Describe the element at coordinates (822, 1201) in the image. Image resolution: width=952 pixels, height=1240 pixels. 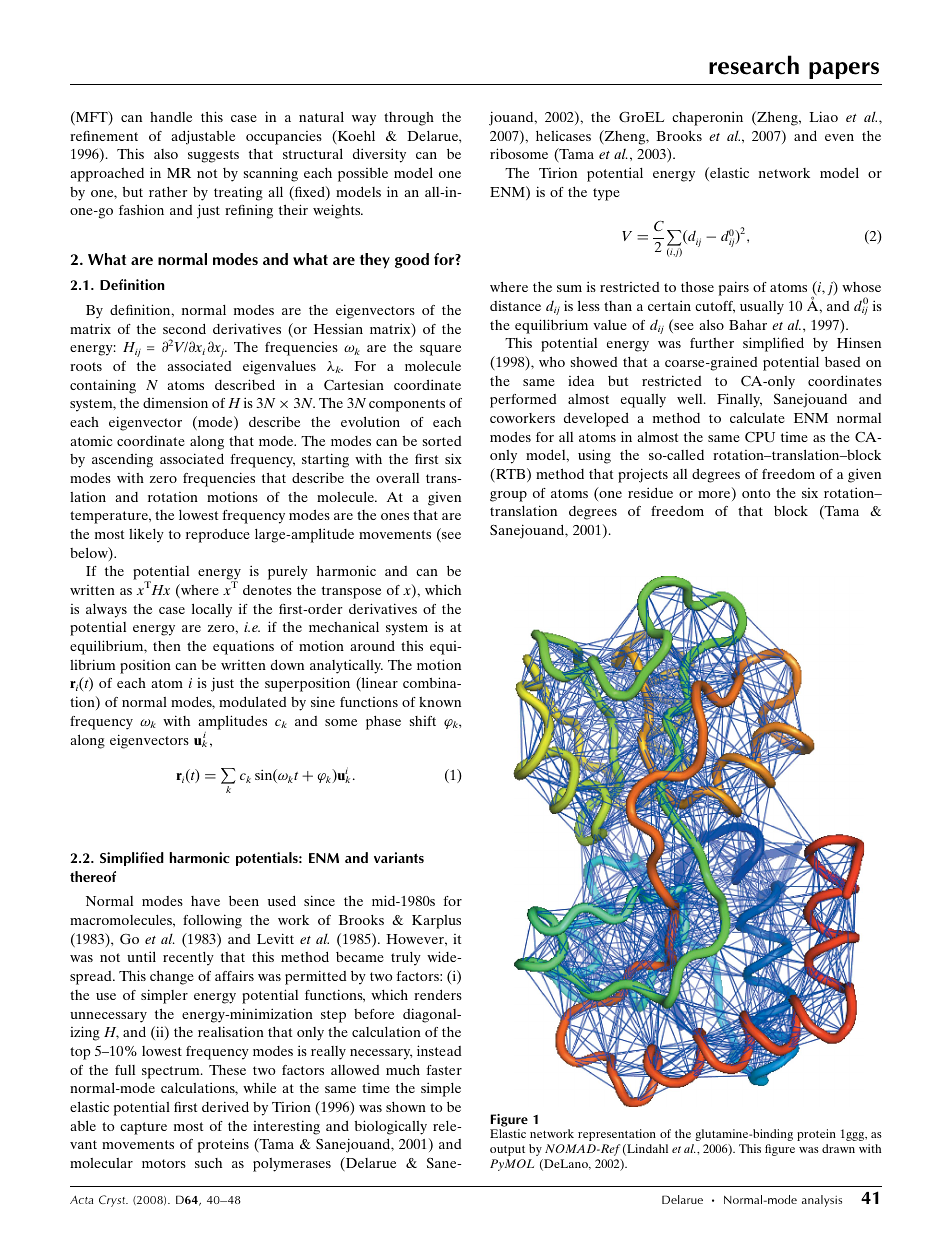
I see `analysis` at that location.
